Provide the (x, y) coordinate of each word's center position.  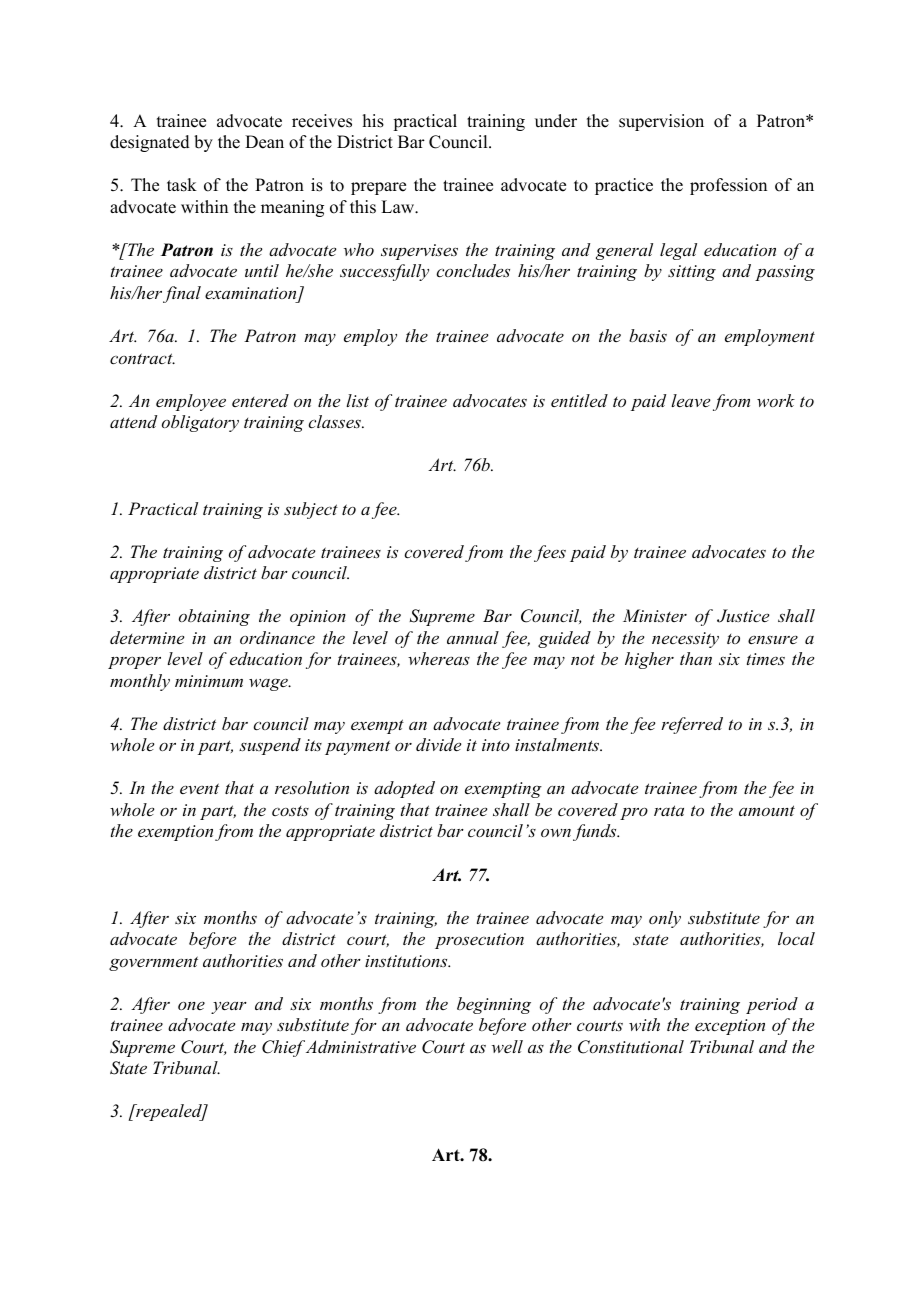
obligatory (200, 423)
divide (438, 744)
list (357, 400)
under (556, 121)
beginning (494, 1005)
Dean (264, 142)
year (229, 1007)
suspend (270, 746)
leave (690, 400)
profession (728, 186)
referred (692, 725)
